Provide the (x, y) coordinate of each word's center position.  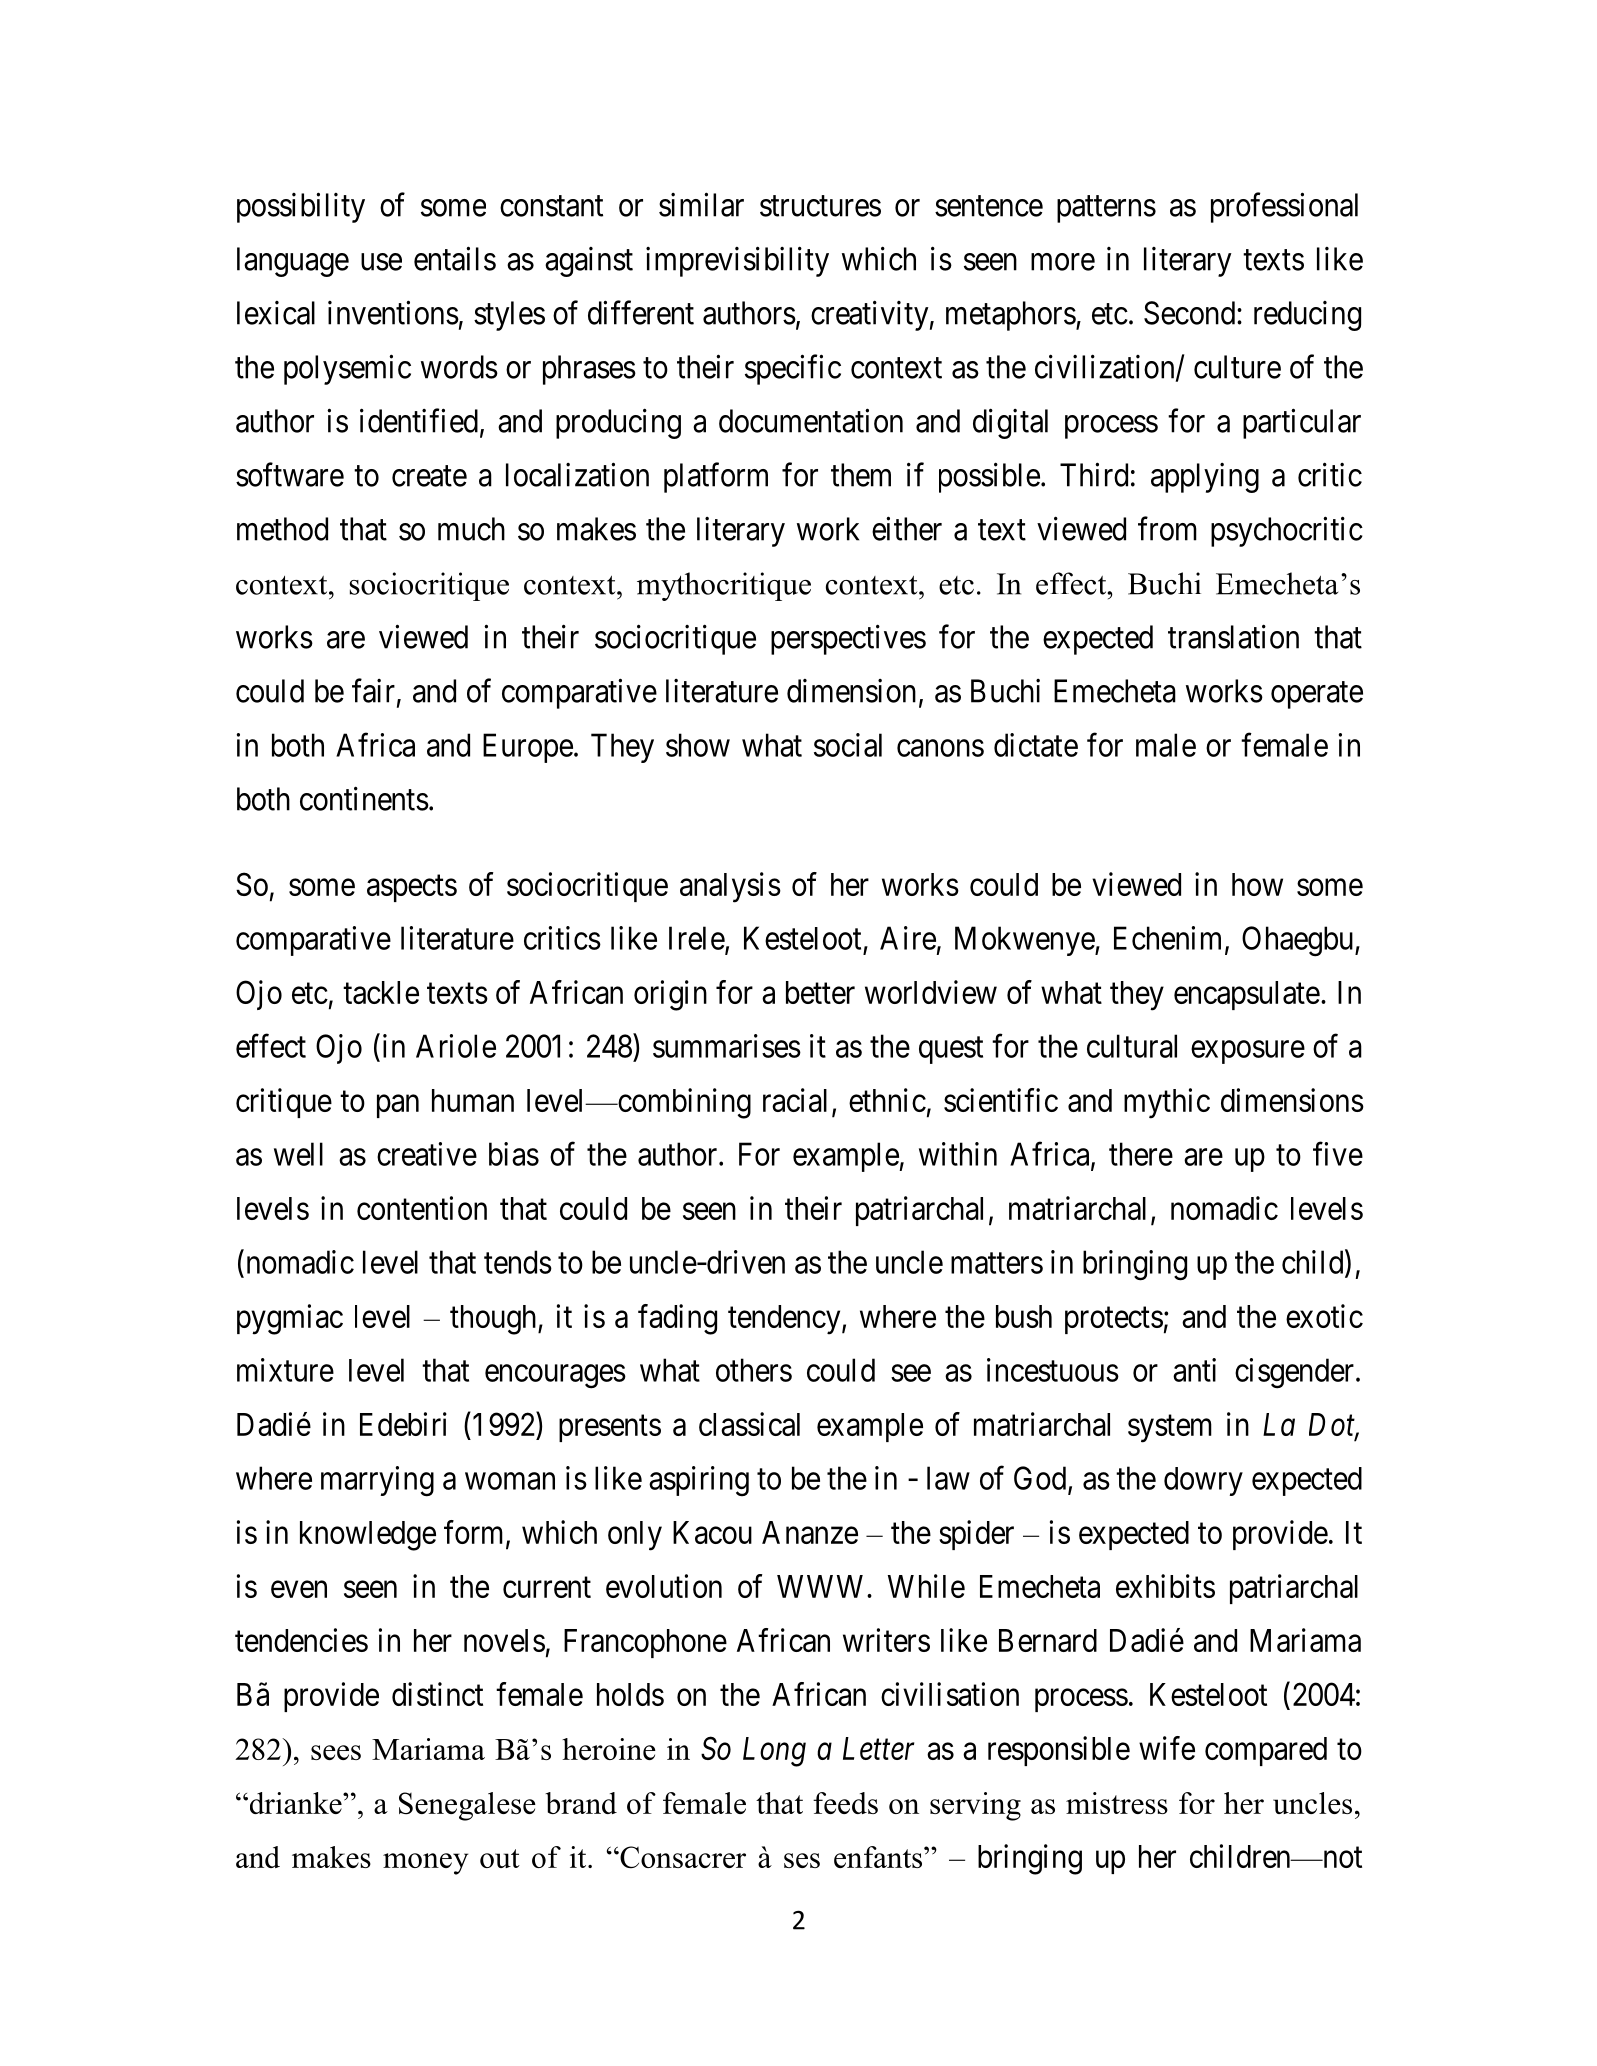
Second (1191, 313)
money (425, 1864)
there (1141, 1154)
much (471, 529)
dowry (1203, 1481)
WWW (822, 1586)
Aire (908, 938)
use (381, 262)
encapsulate (1247, 995)
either (907, 528)
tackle (381, 992)
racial (795, 1100)
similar (701, 204)
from (1167, 528)
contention (422, 1208)
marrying (377, 1481)
